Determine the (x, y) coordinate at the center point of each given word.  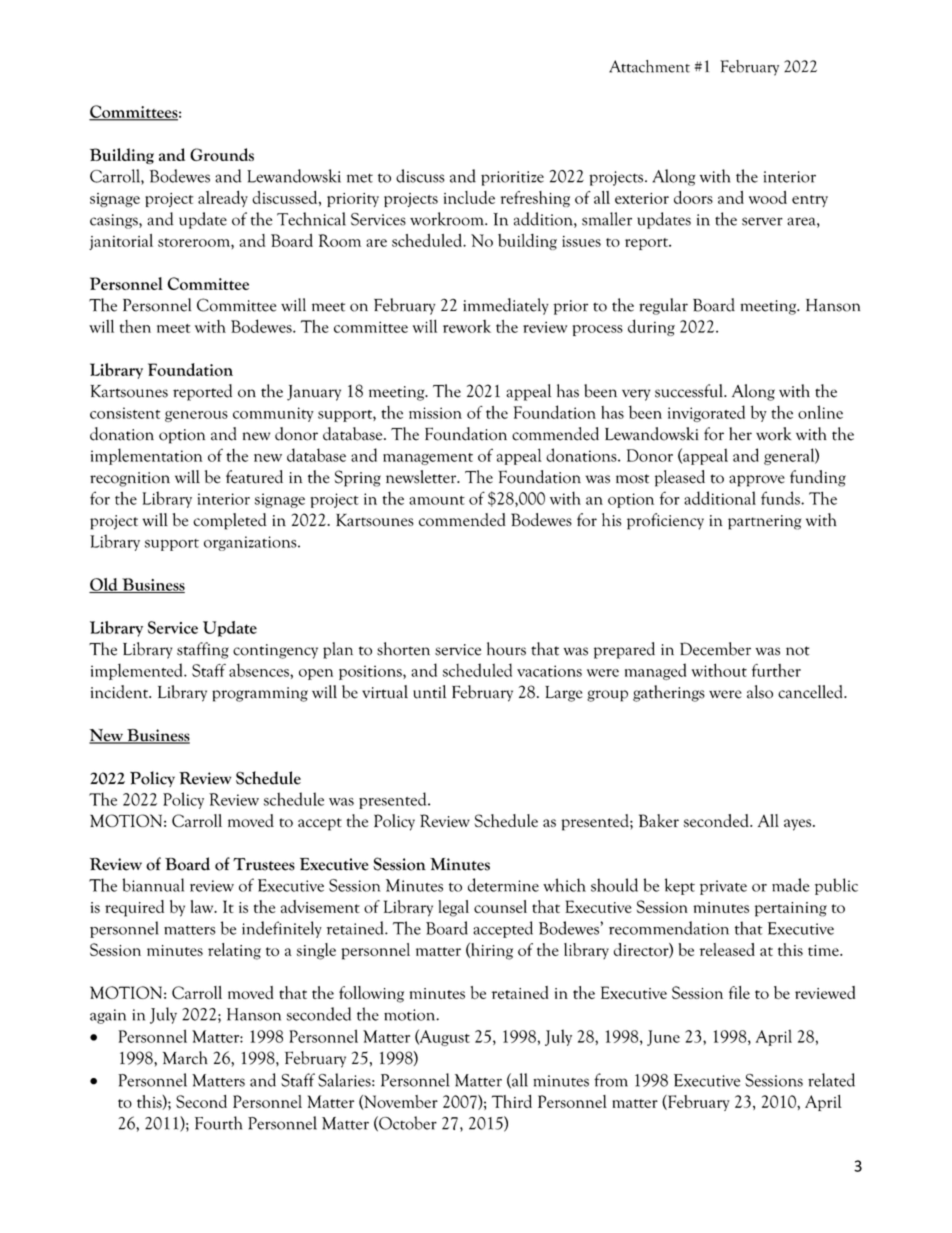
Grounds (222, 154)
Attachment (649, 66)
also (760, 692)
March (185, 1058)
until (429, 692)
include (469, 197)
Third (512, 1101)
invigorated (706, 413)
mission (435, 413)
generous (196, 416)
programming (260, 694)
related (831, 1080)
